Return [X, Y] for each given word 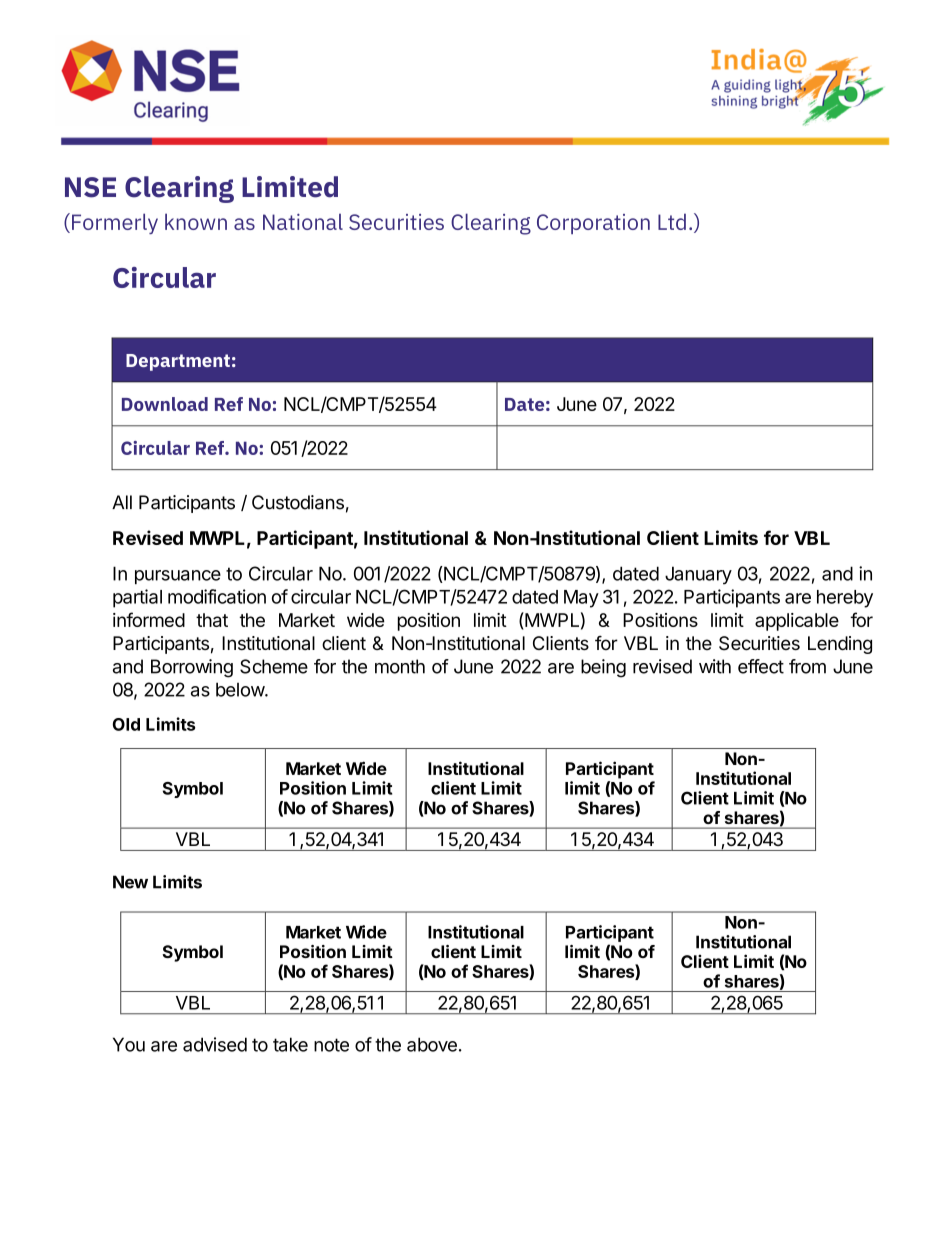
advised [215, 1044]
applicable [797, 622]
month [400, 666]
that [212, 620]
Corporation [593, 224]
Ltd [672, 221]
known [196, 221]
